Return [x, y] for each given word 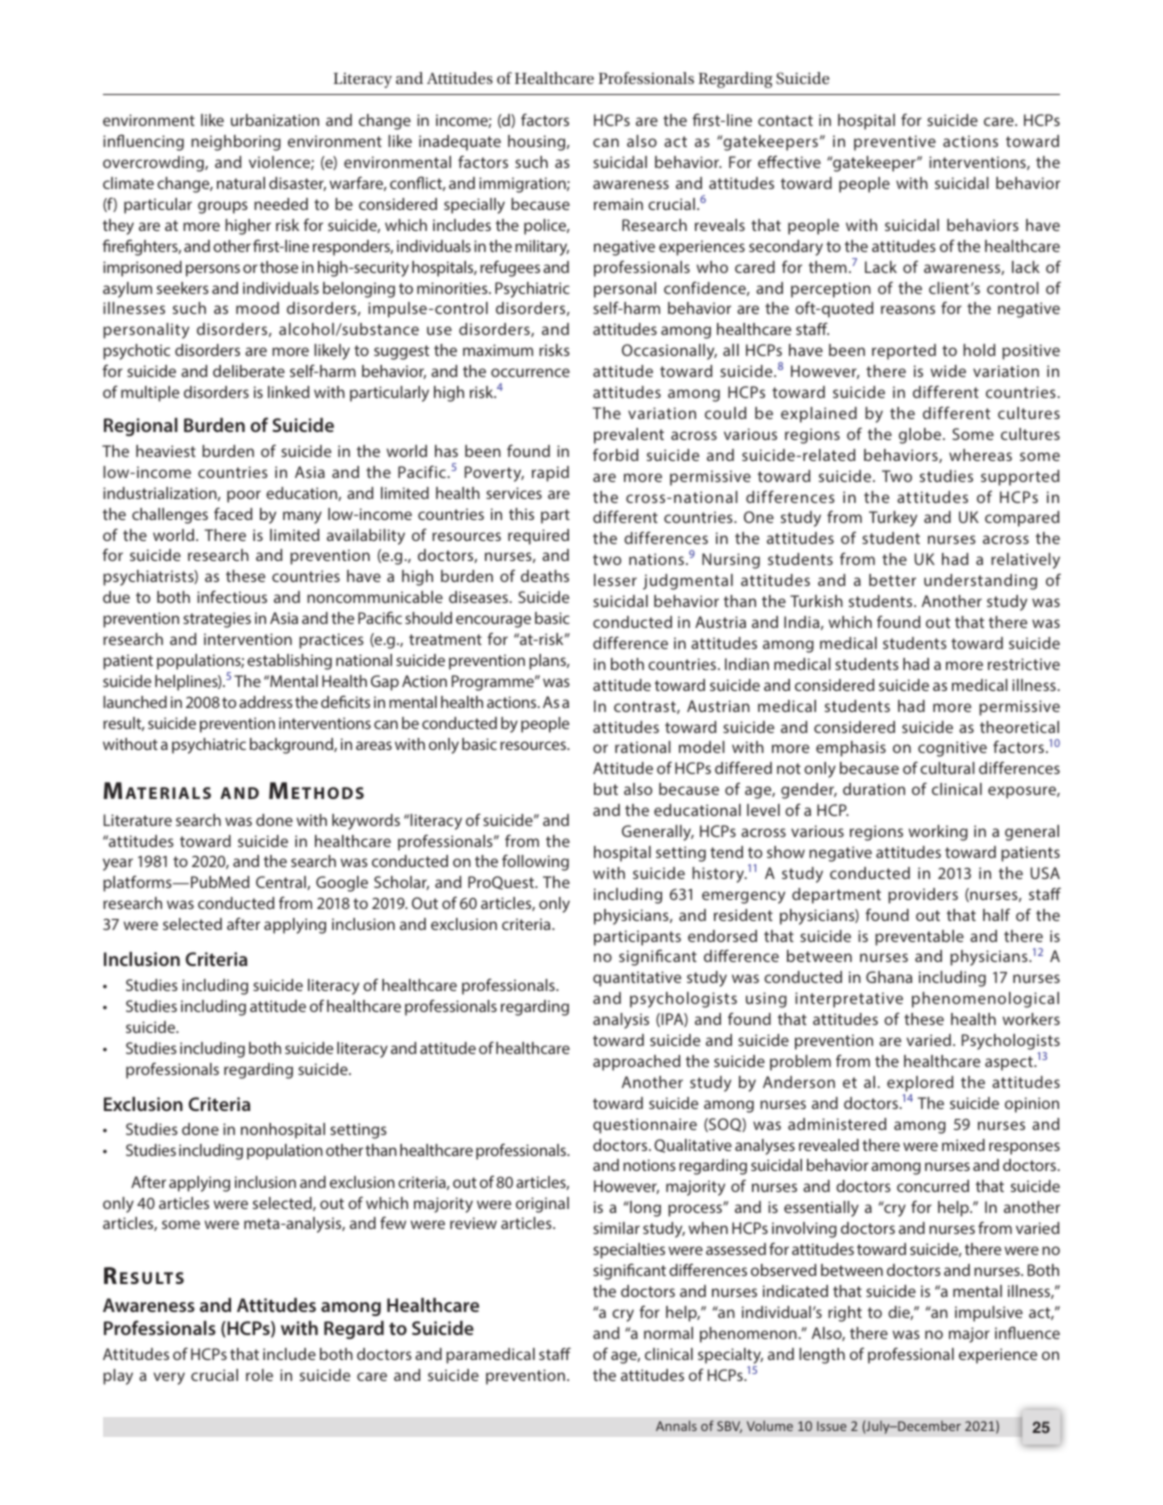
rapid [550, 474]
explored [920, 1084]
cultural [947, 768]
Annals [676, 1425]
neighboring [236, 143]
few [393, 1222]
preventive [895, 143]
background [292, 746]
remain [618, 204]
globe [921, 436]
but [606, 789]
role [259, 1375]
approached [636, 1063]
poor [244, 496]
